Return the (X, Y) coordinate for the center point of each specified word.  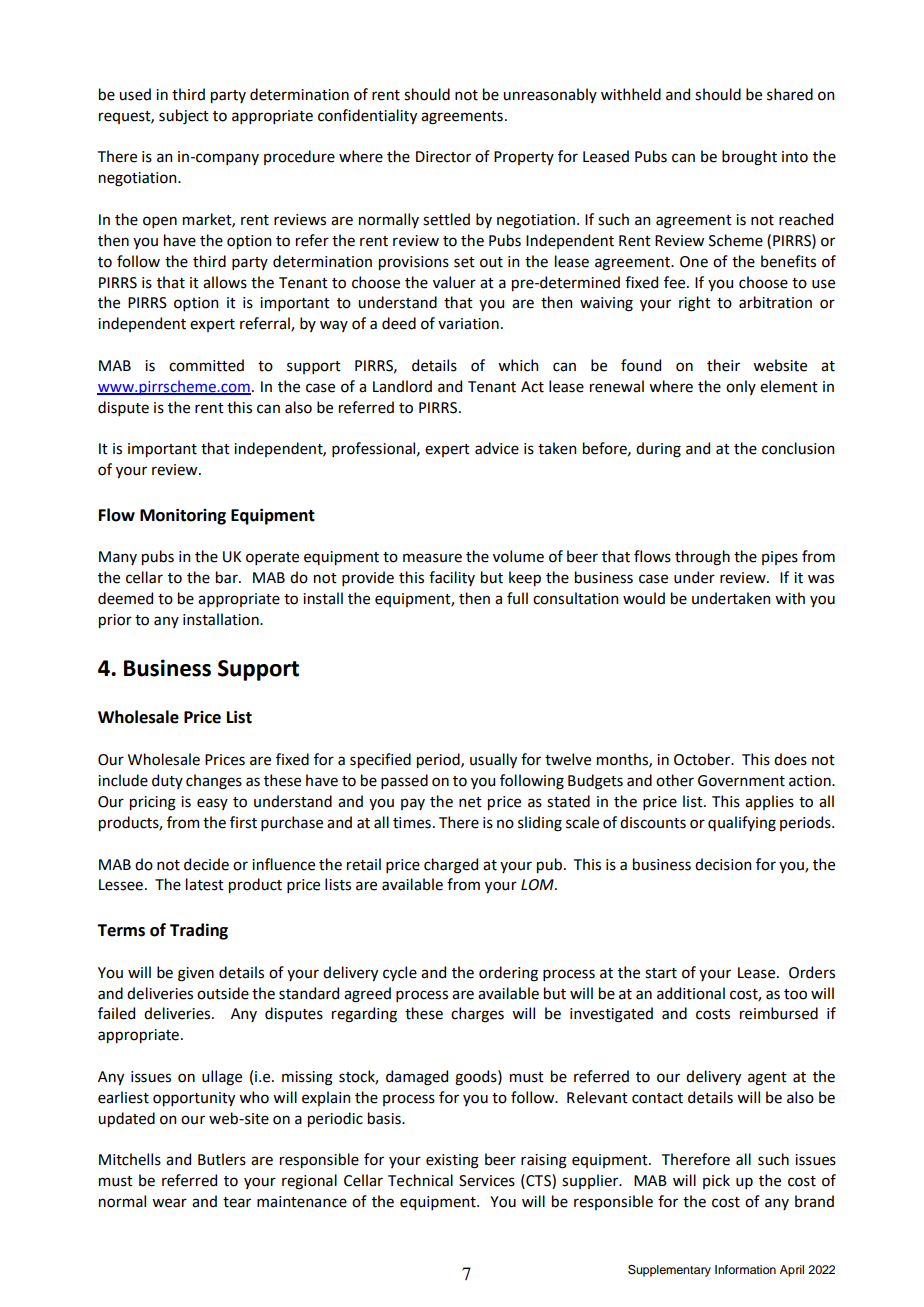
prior (115, 621)
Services (487, 1181)
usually (493, 760)
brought (749, 158)
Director (443, 157)
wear (169, 1203)
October (703, 759)
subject (184, 116)
